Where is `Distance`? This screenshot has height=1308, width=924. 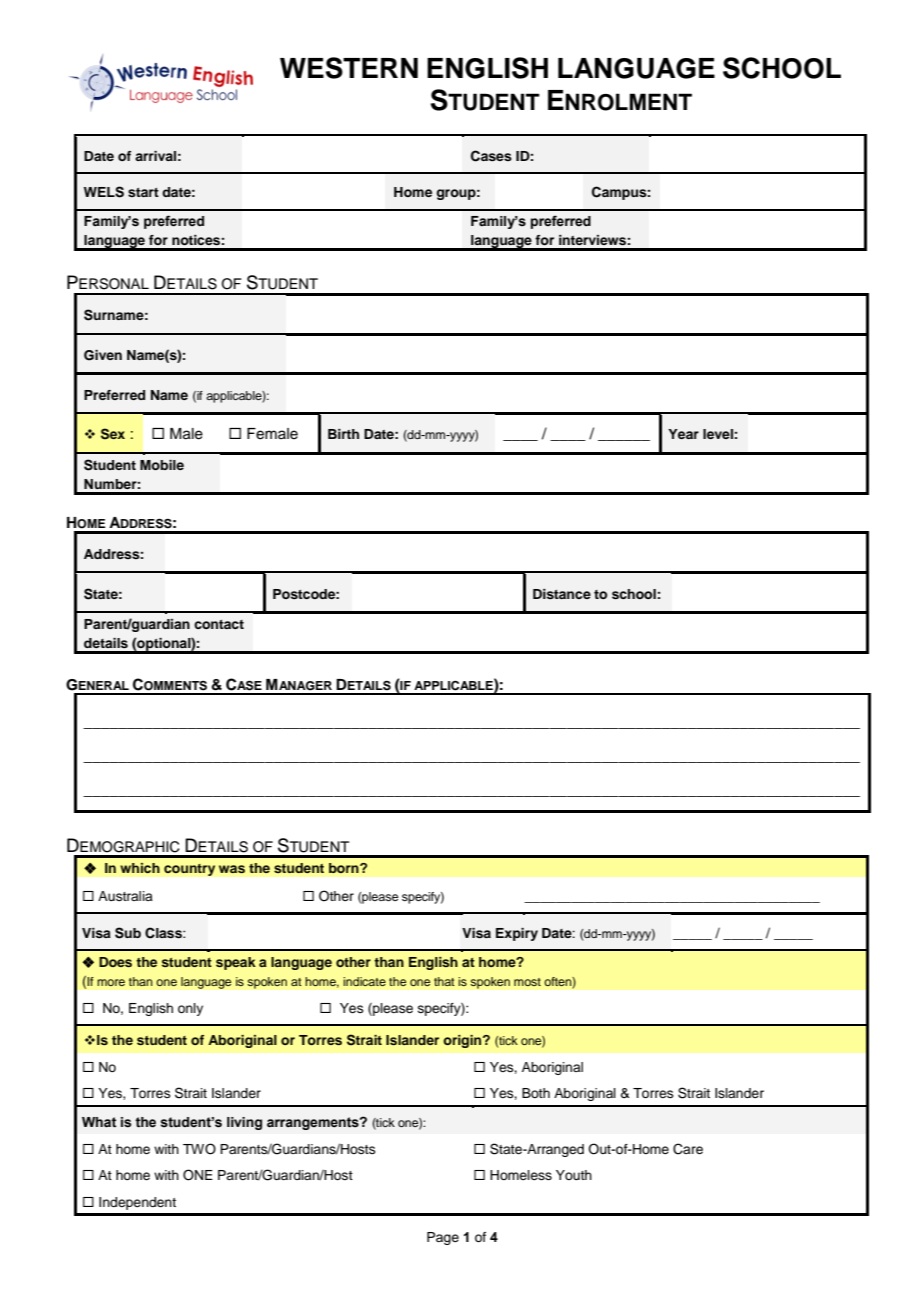
Distance is located at coordinates (562, 594).
